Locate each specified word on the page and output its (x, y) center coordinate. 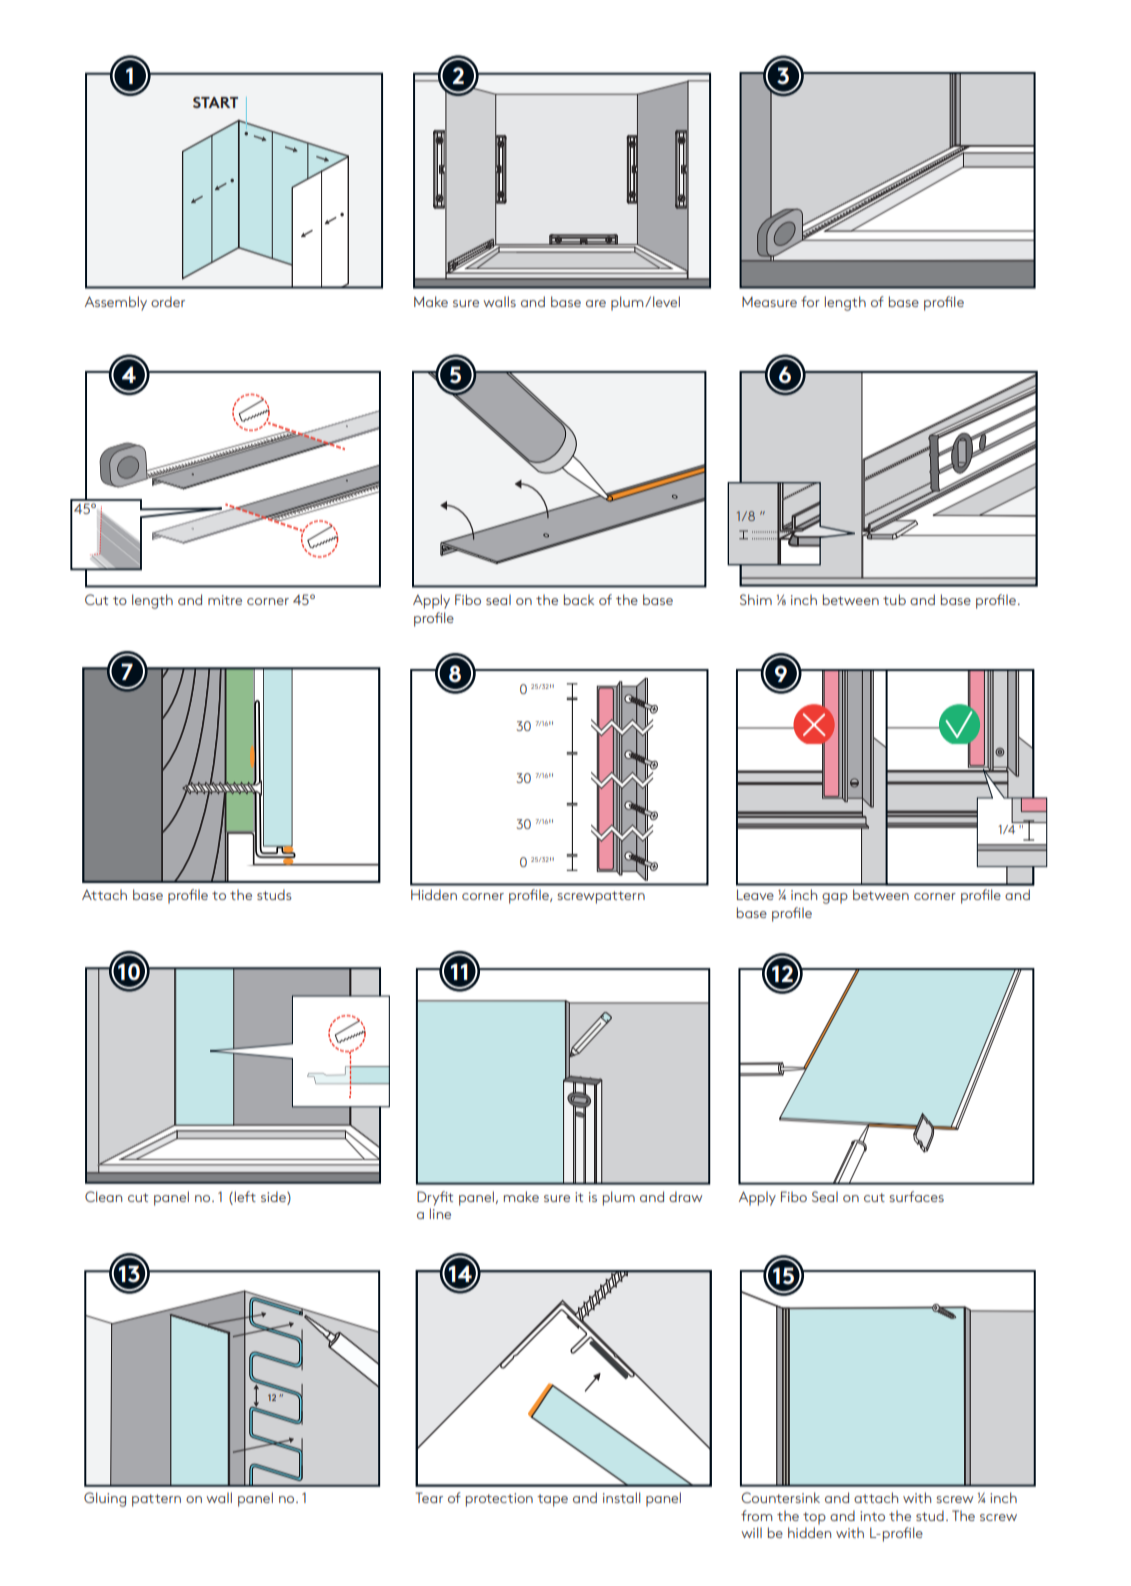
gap (835, 898)
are (596, 303)
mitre (225, 600)
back (579, 599)
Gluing (105, 1499)
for (810, 301)
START (215, 102)
